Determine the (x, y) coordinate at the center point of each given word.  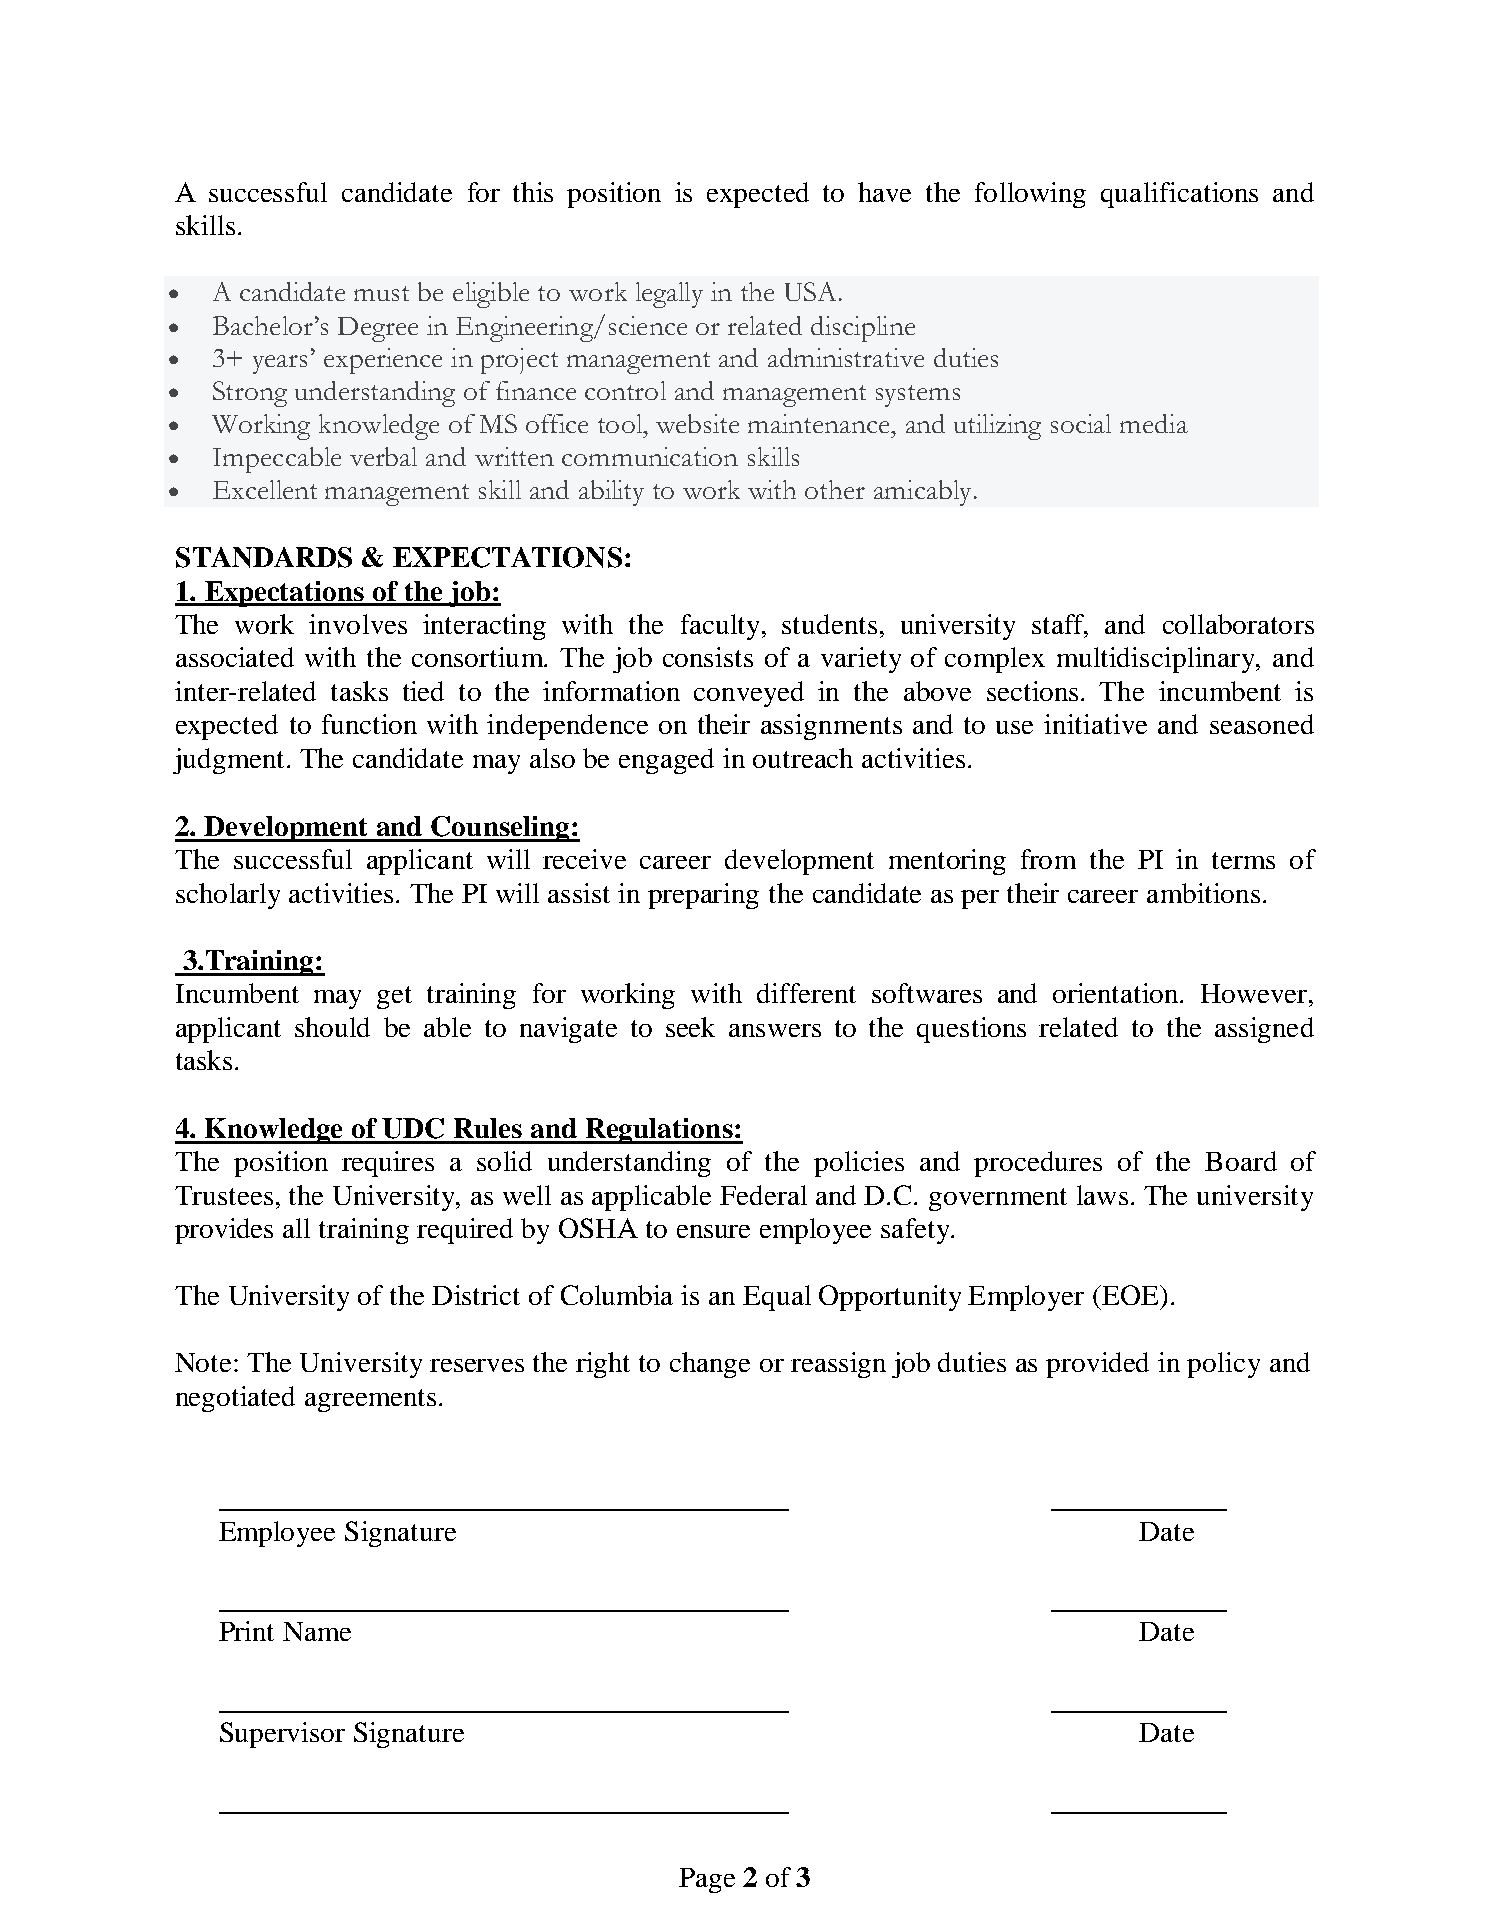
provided (1097, 1365)
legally (669, 295)
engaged (666, 761)
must (381, 293)
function (369, 724)
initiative (1095, 724)
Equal (777, 1298)
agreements (370, 1400)
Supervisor (282, 1735)
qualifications (1179, 195)
